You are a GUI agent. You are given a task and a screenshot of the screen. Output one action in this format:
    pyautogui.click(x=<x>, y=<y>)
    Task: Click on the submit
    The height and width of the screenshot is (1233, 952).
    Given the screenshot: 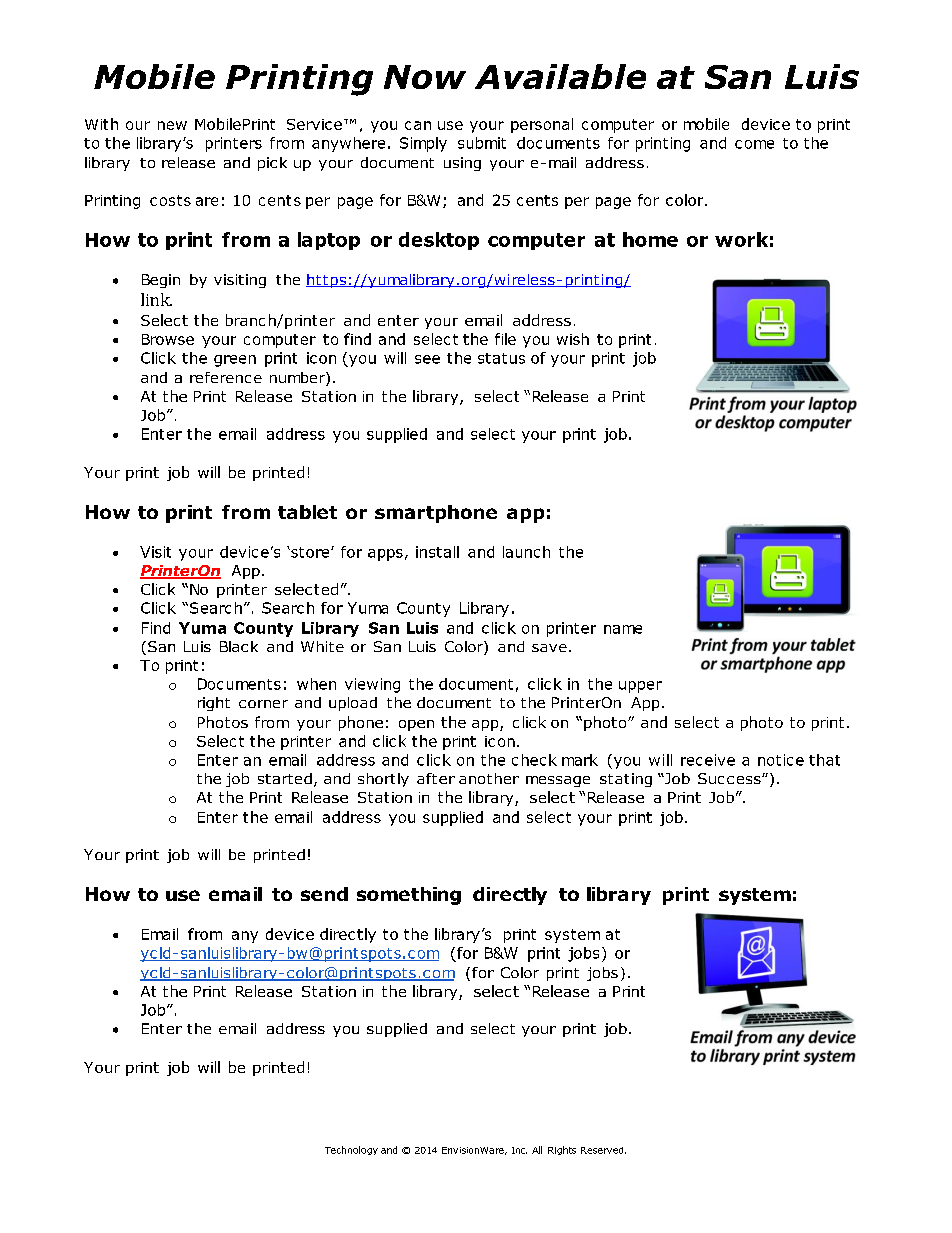 What is the action you would take?
    pyautogui.click(x=482, y=143)
